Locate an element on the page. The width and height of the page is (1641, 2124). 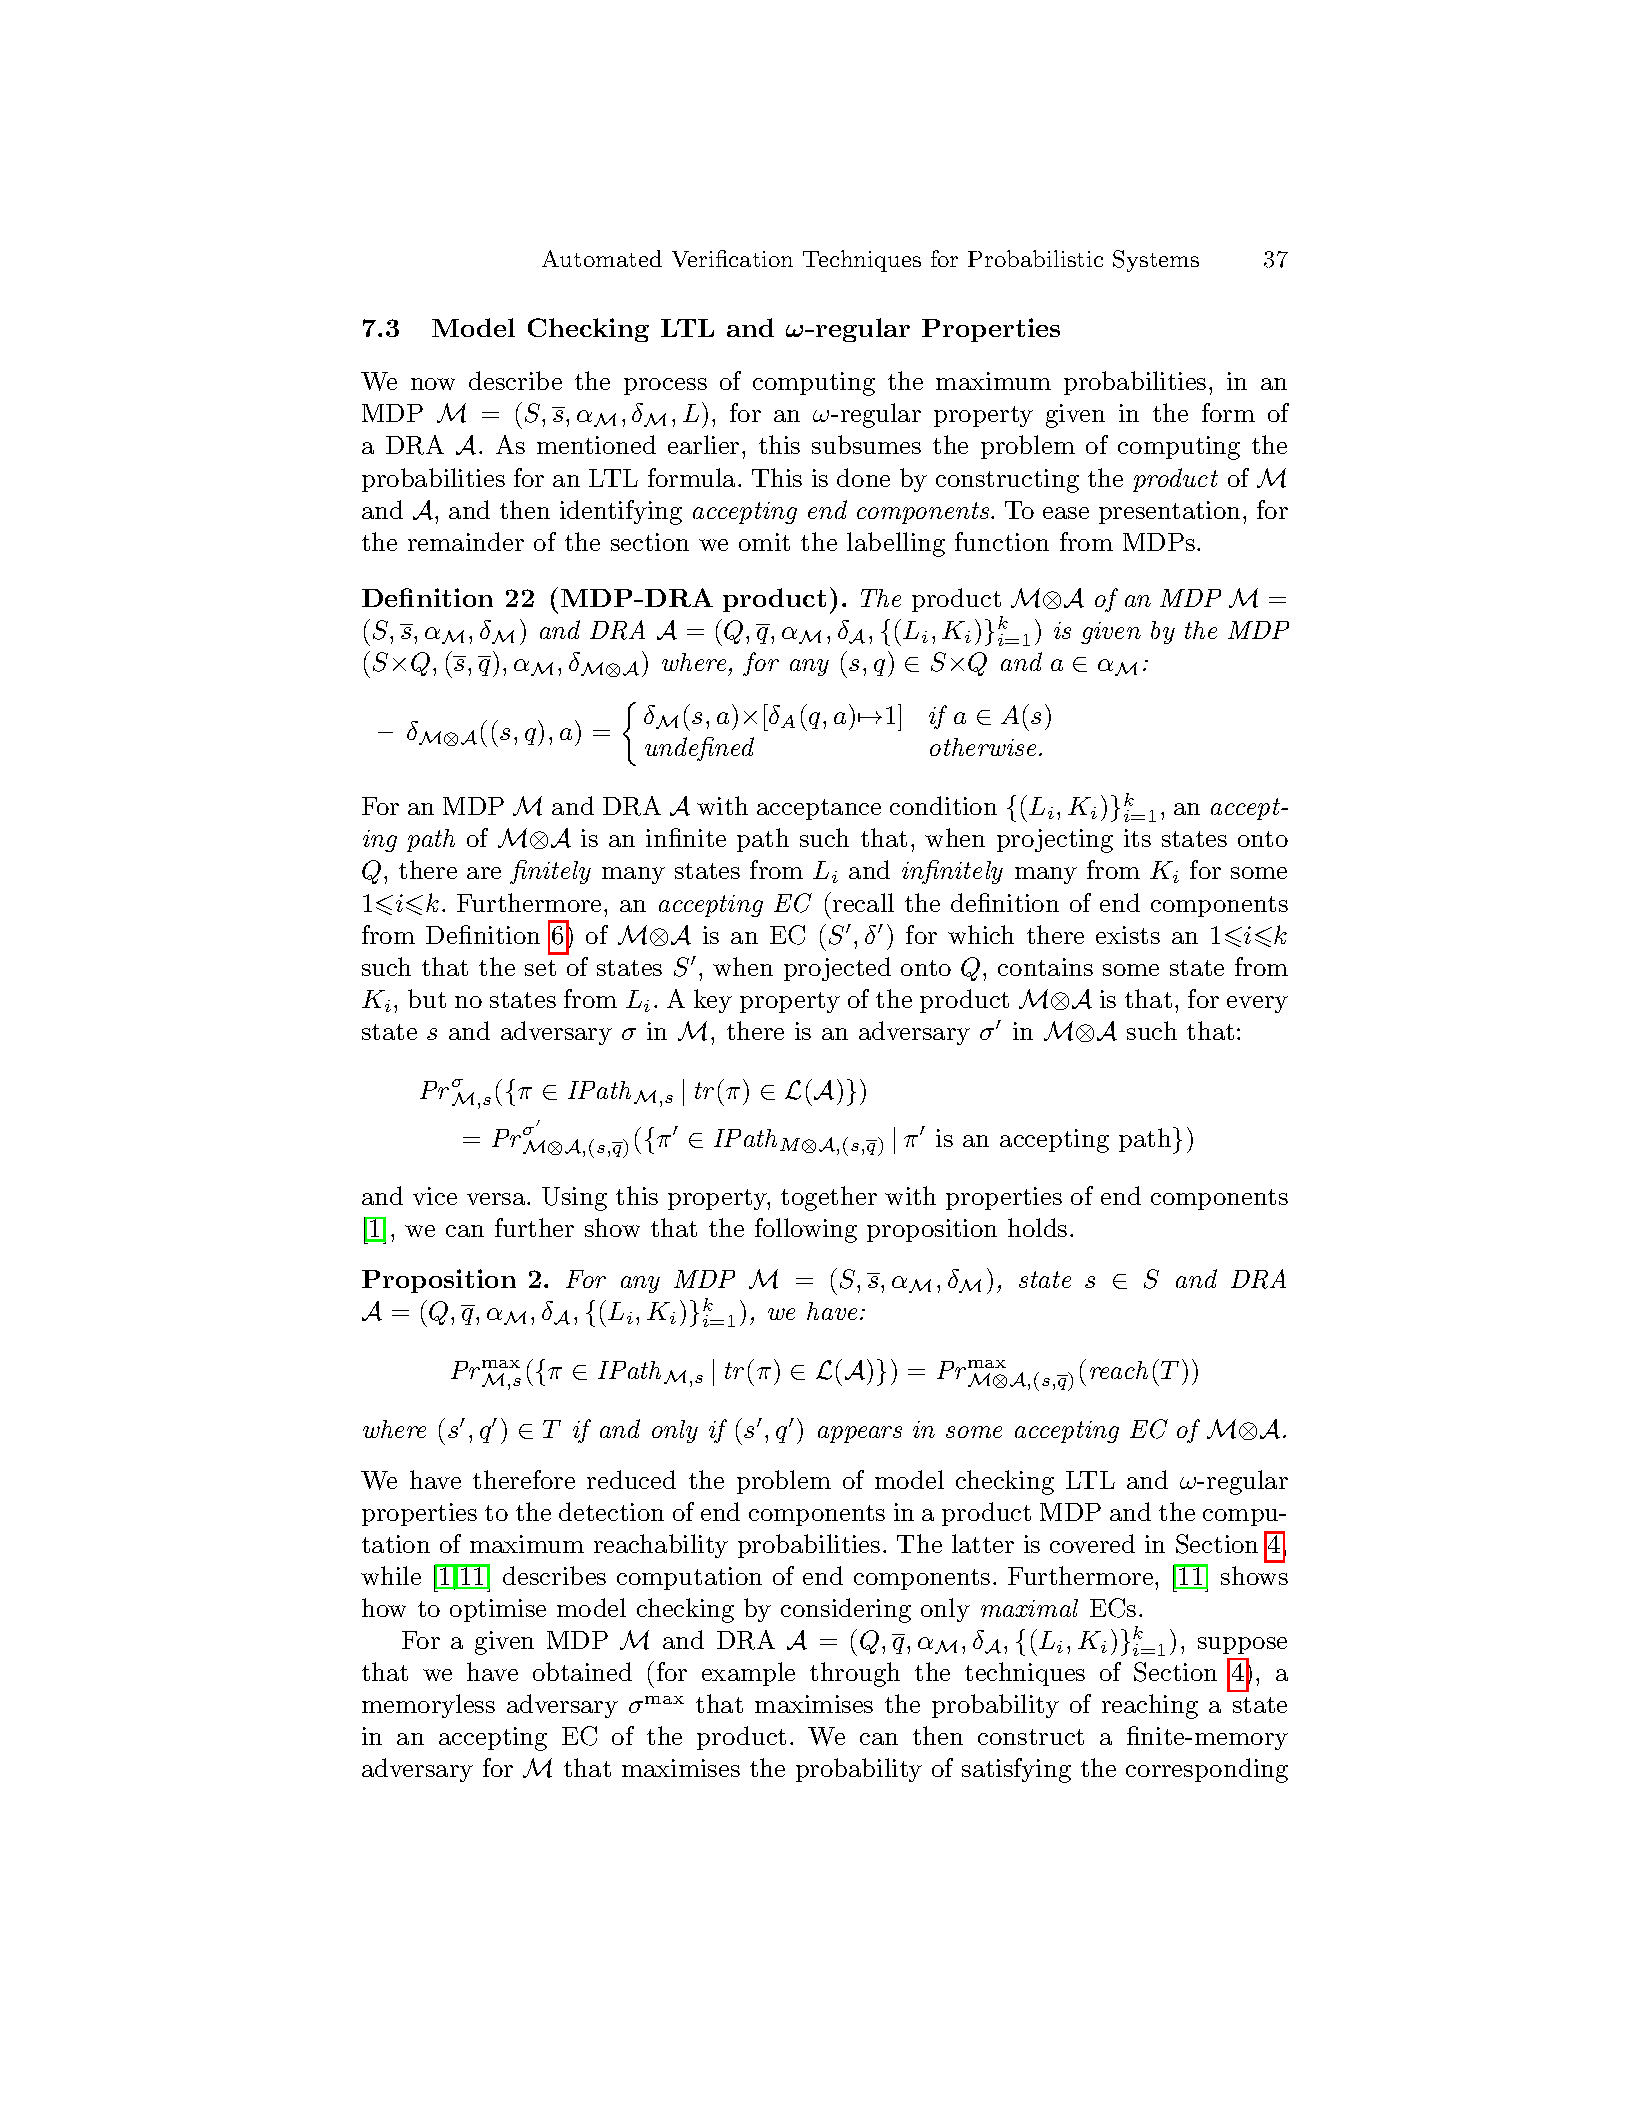
projected is located at coordinates (837, 969).
